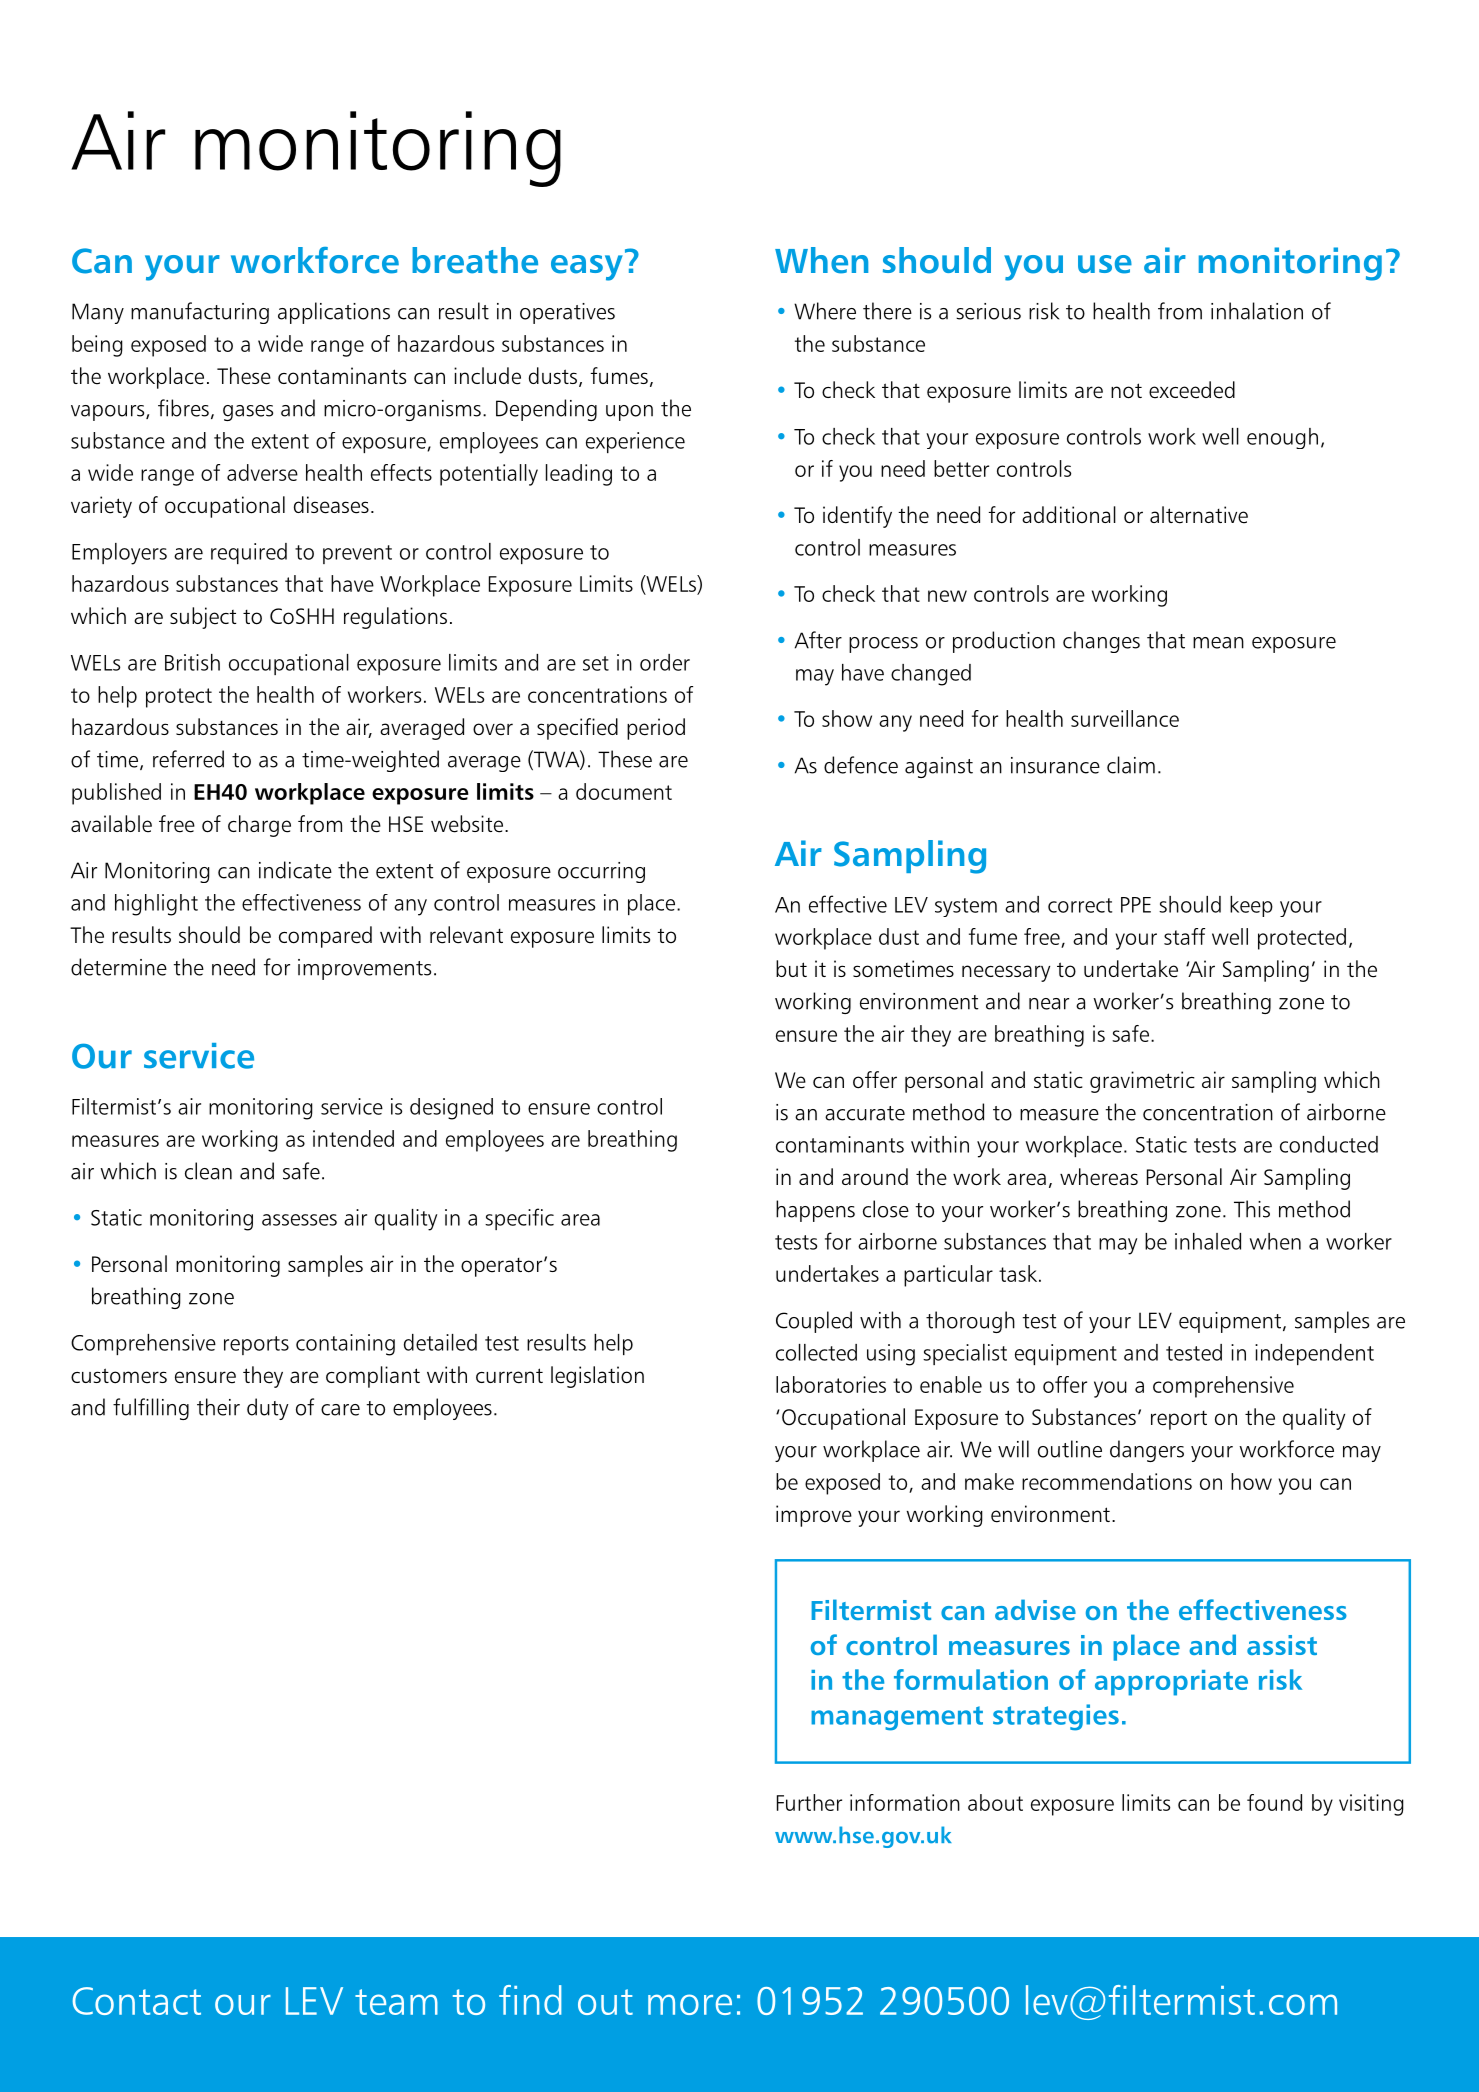 Image resolution: width=1479 pixels, height=2092 pixels. I want to click on mean, so click(1218, 643).
